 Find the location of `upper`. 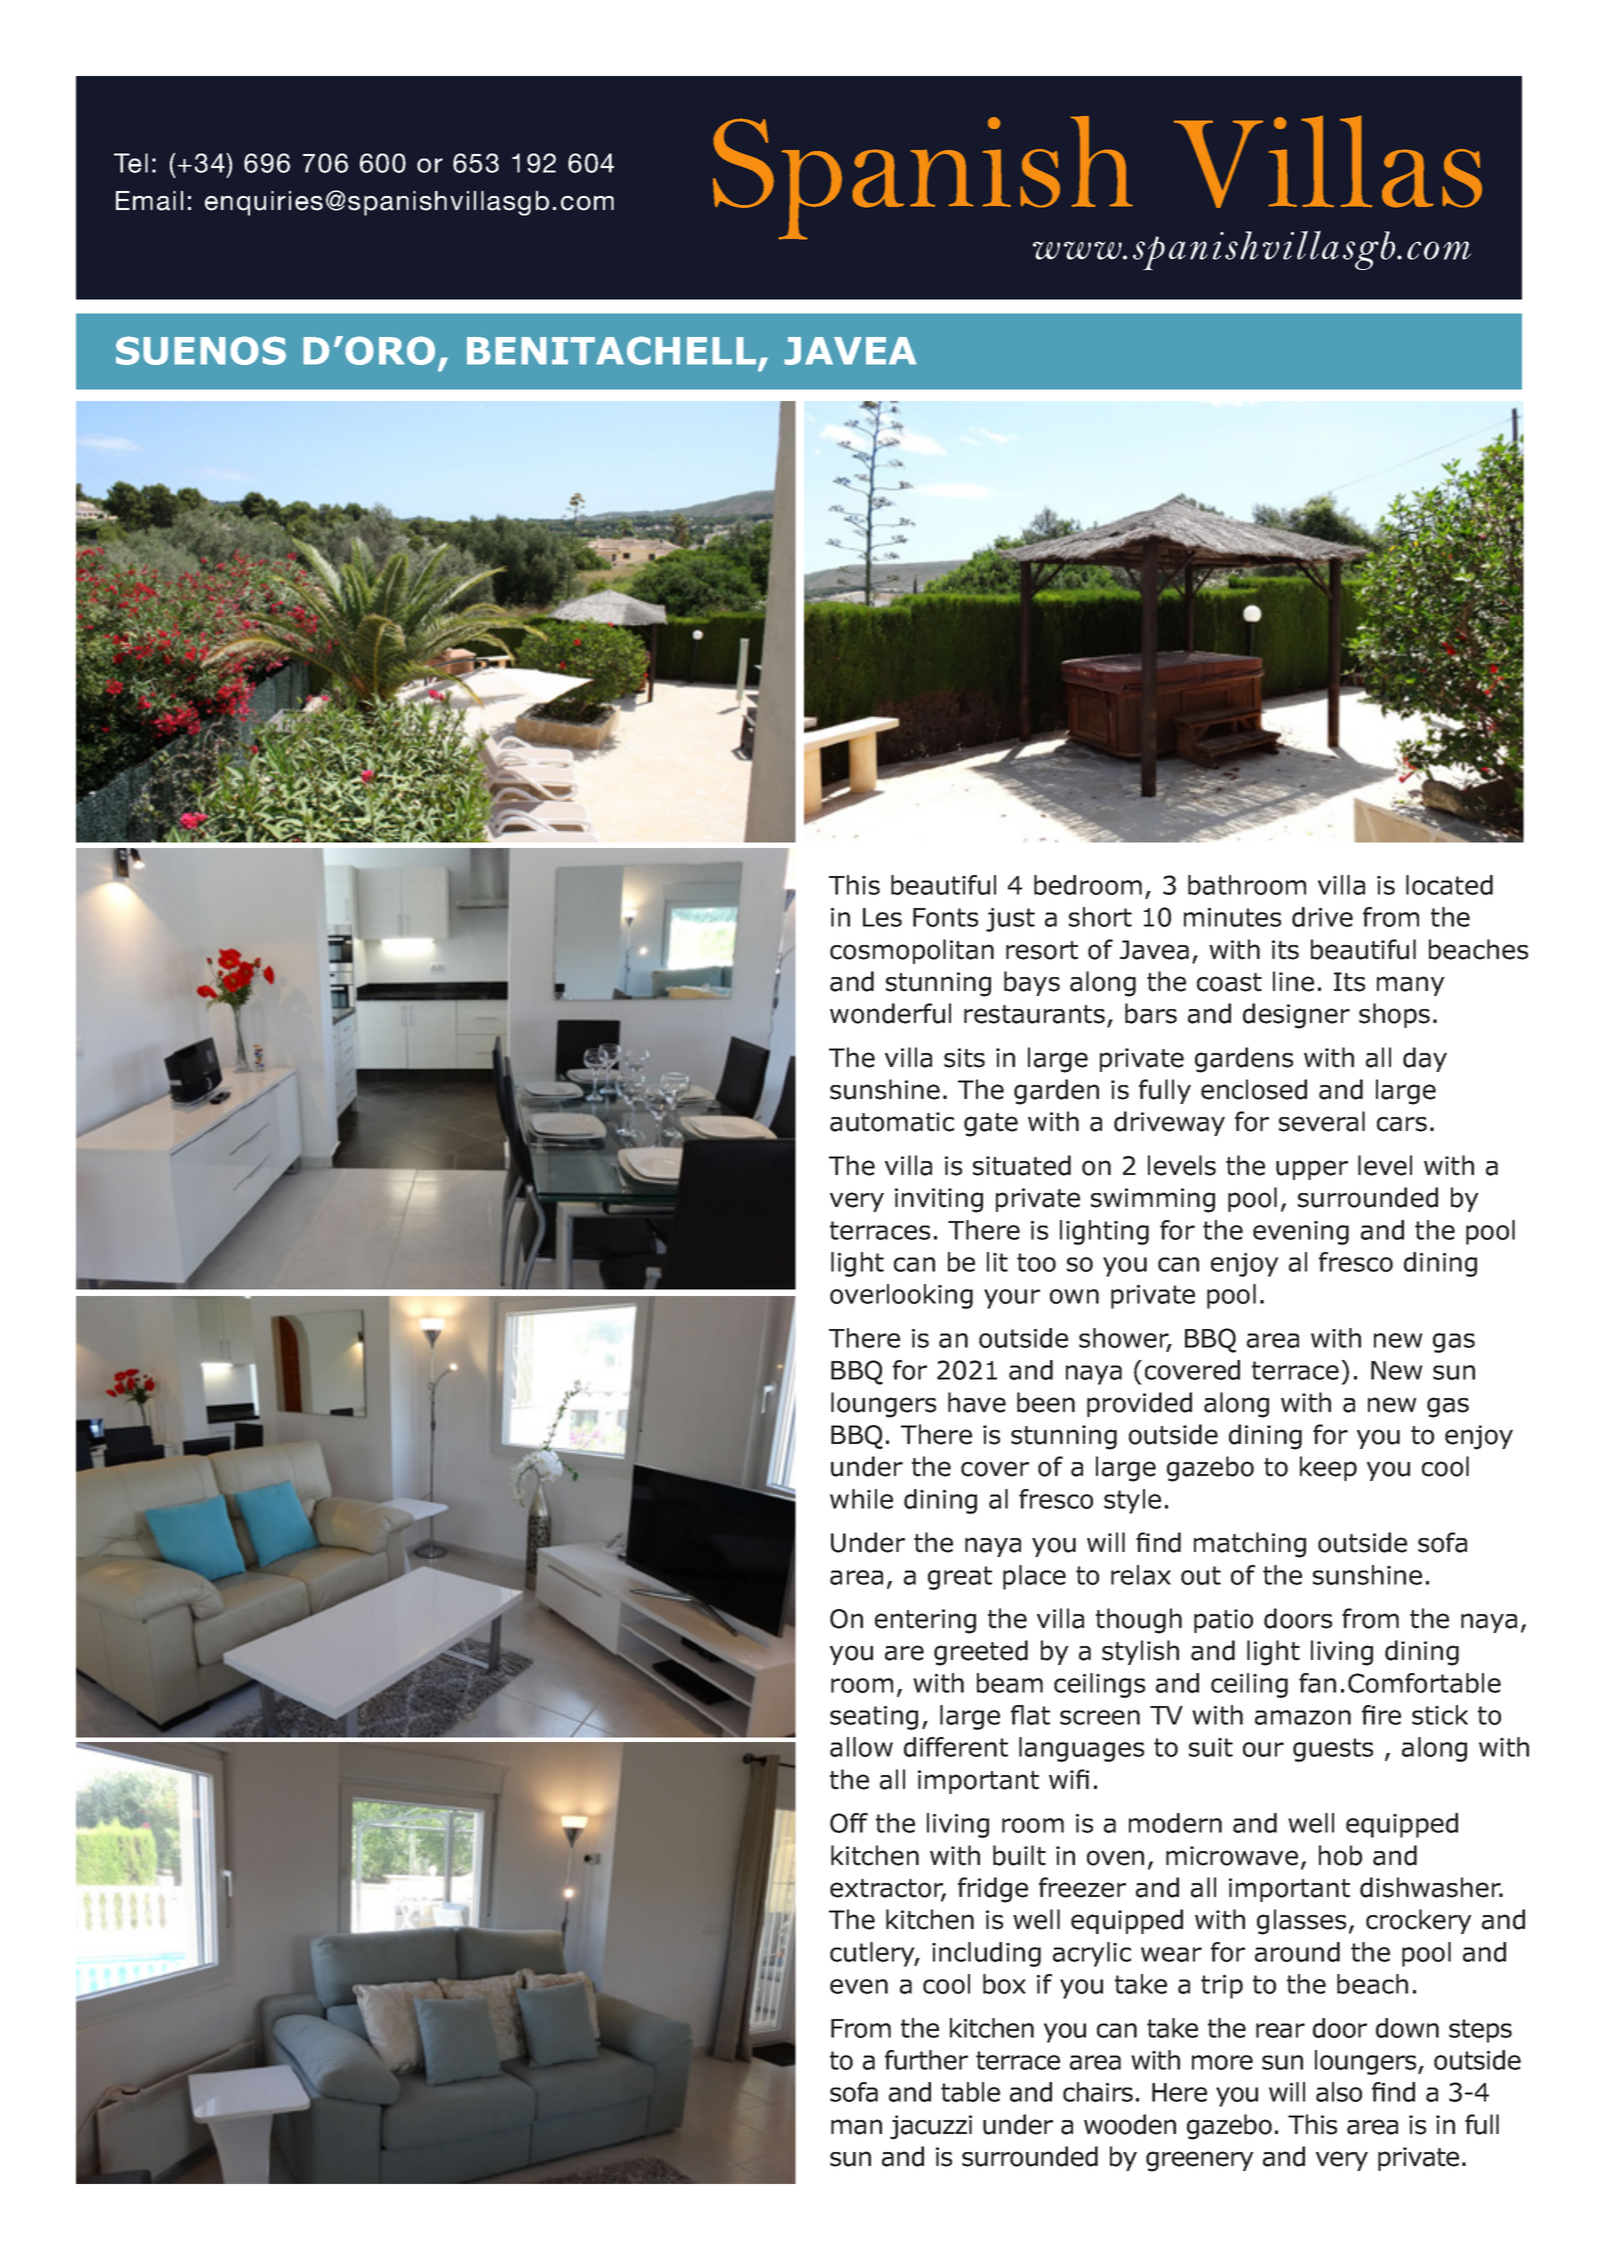

upper is located at coordinates (1312, 1170).
